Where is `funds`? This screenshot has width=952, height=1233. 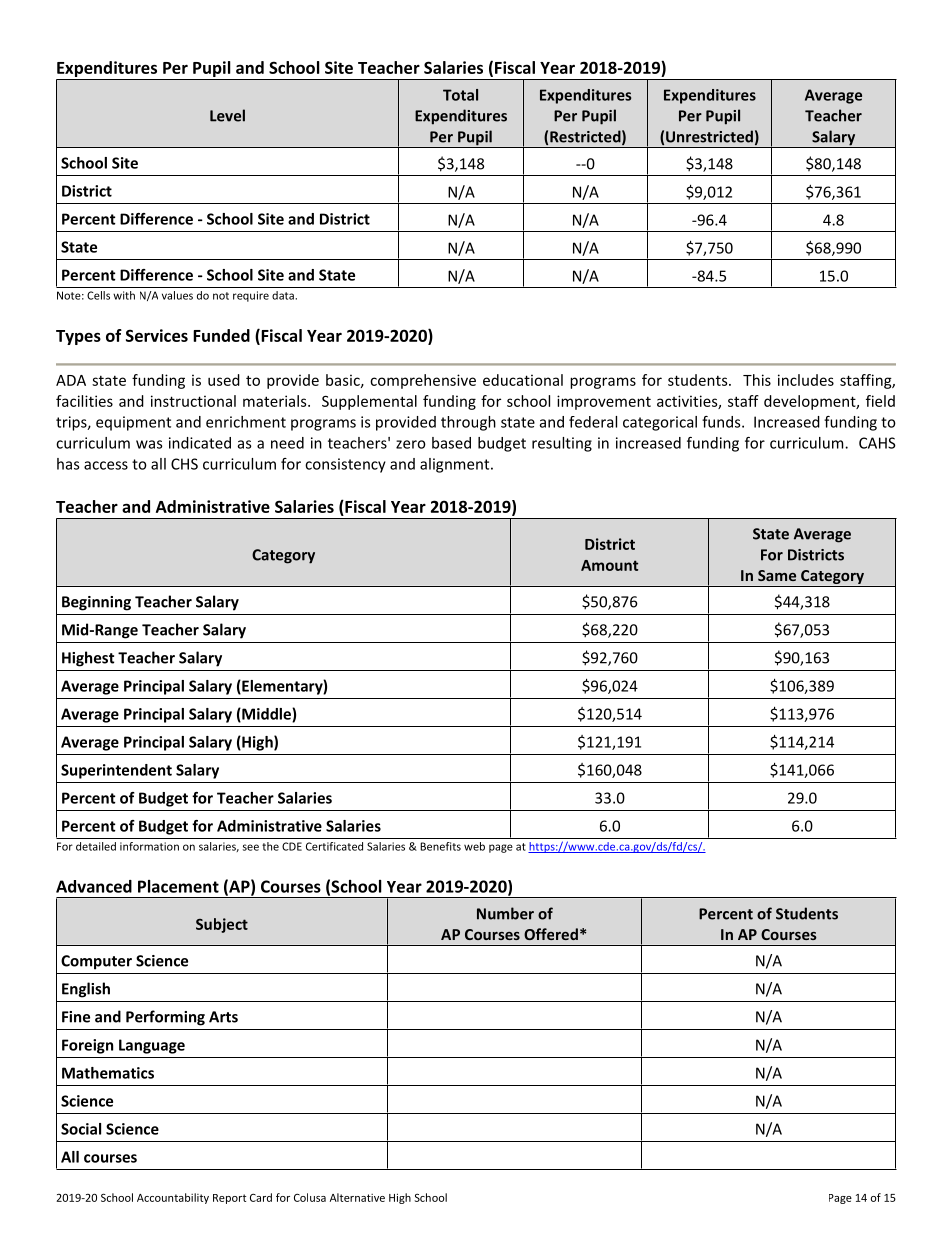 funds is located at coordinates (722, 422).
